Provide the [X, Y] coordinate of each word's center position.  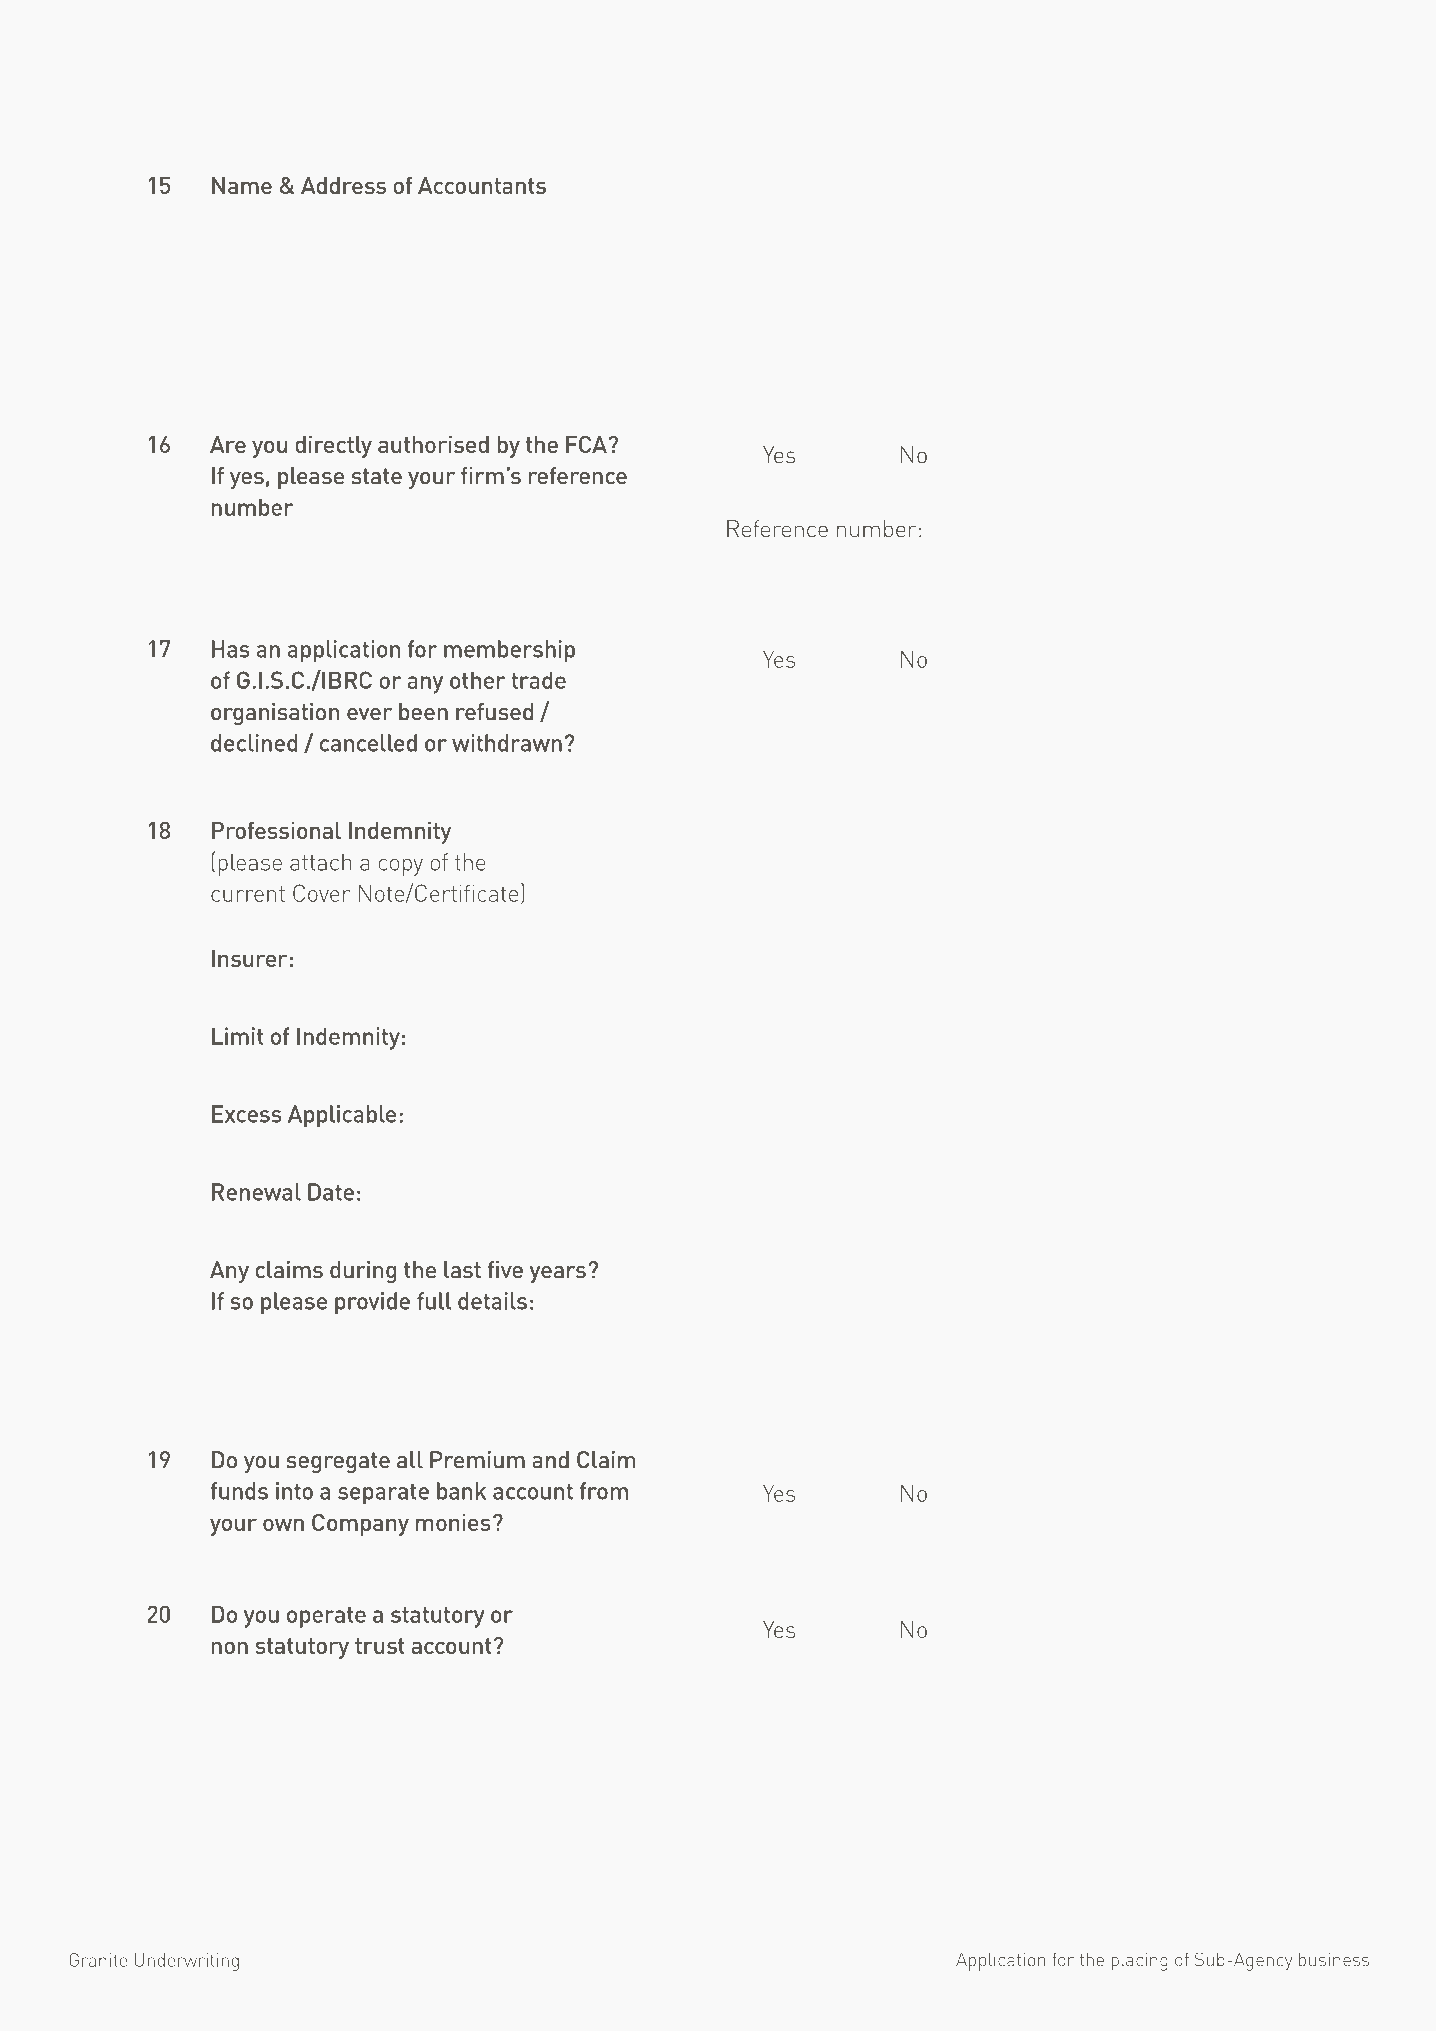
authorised [433, 444]
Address [343, 185]
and [550, 1460]
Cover [321, 893]
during [363, 1272]
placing [1139, 1961]
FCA [587, 444]
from [604, 1491]
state [376, 476]
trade [538, 680]
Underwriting [187, 1962]
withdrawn [507, 743]
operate [326, 1617]
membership [509, 651]
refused [494, 712]
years [559, 1273]
